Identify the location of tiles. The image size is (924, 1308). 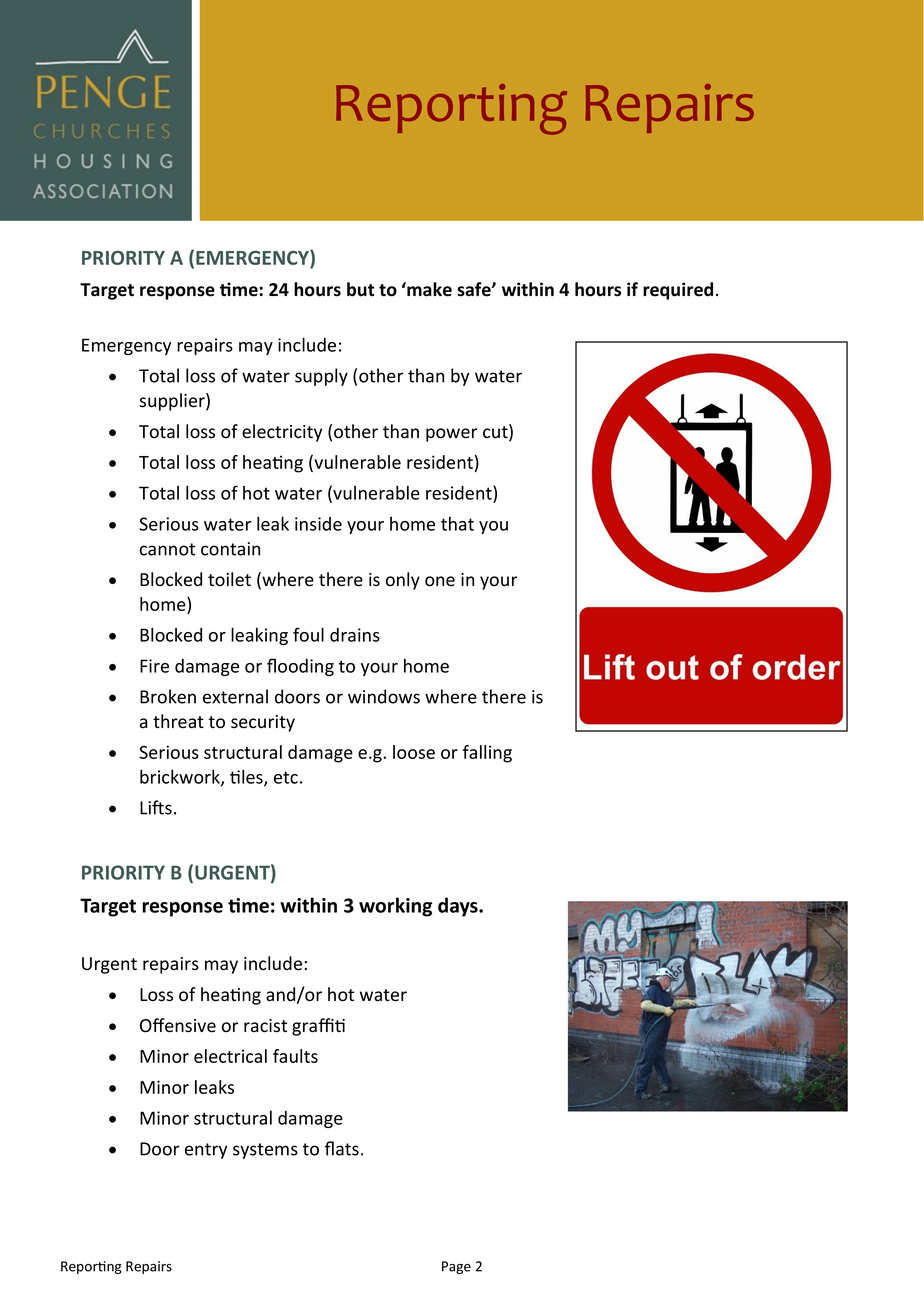
(247, 777).
